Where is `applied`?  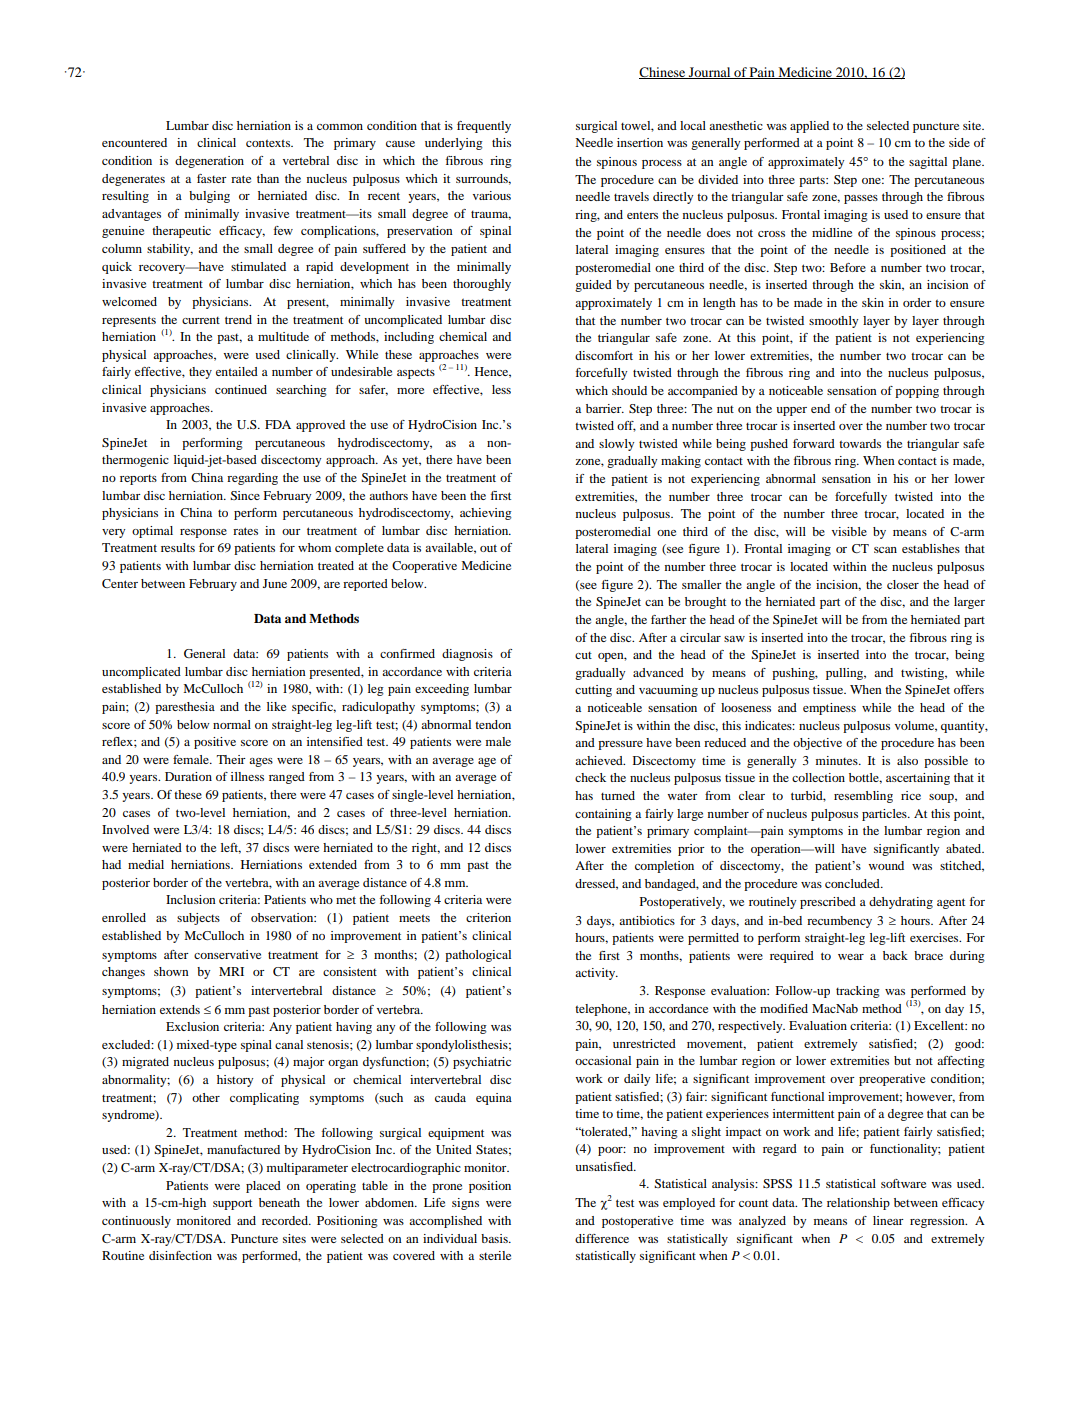
applied is located at coordinates (809, 127).
